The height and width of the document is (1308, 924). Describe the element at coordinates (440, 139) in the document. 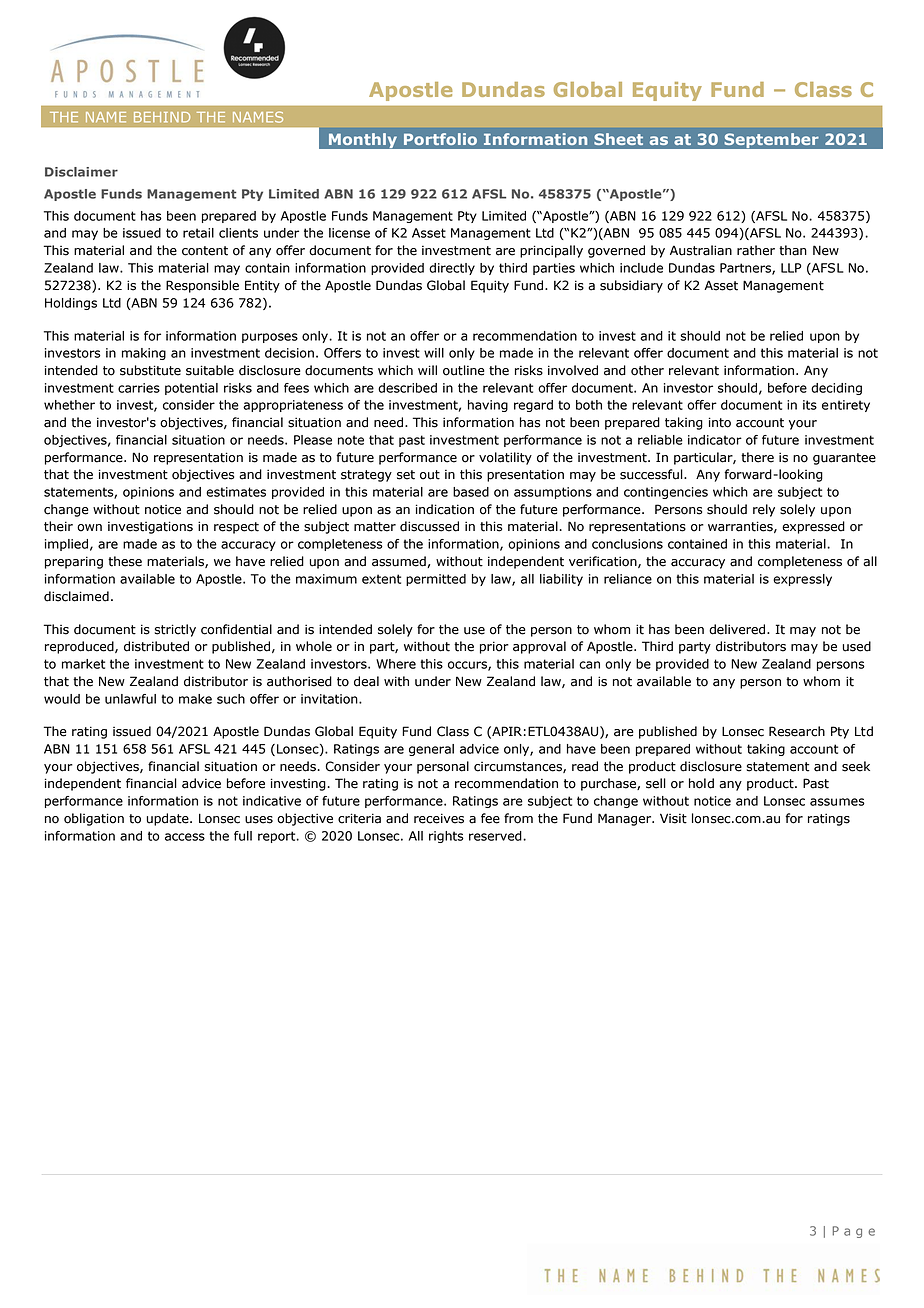

I see `Portfolio` at that location.
